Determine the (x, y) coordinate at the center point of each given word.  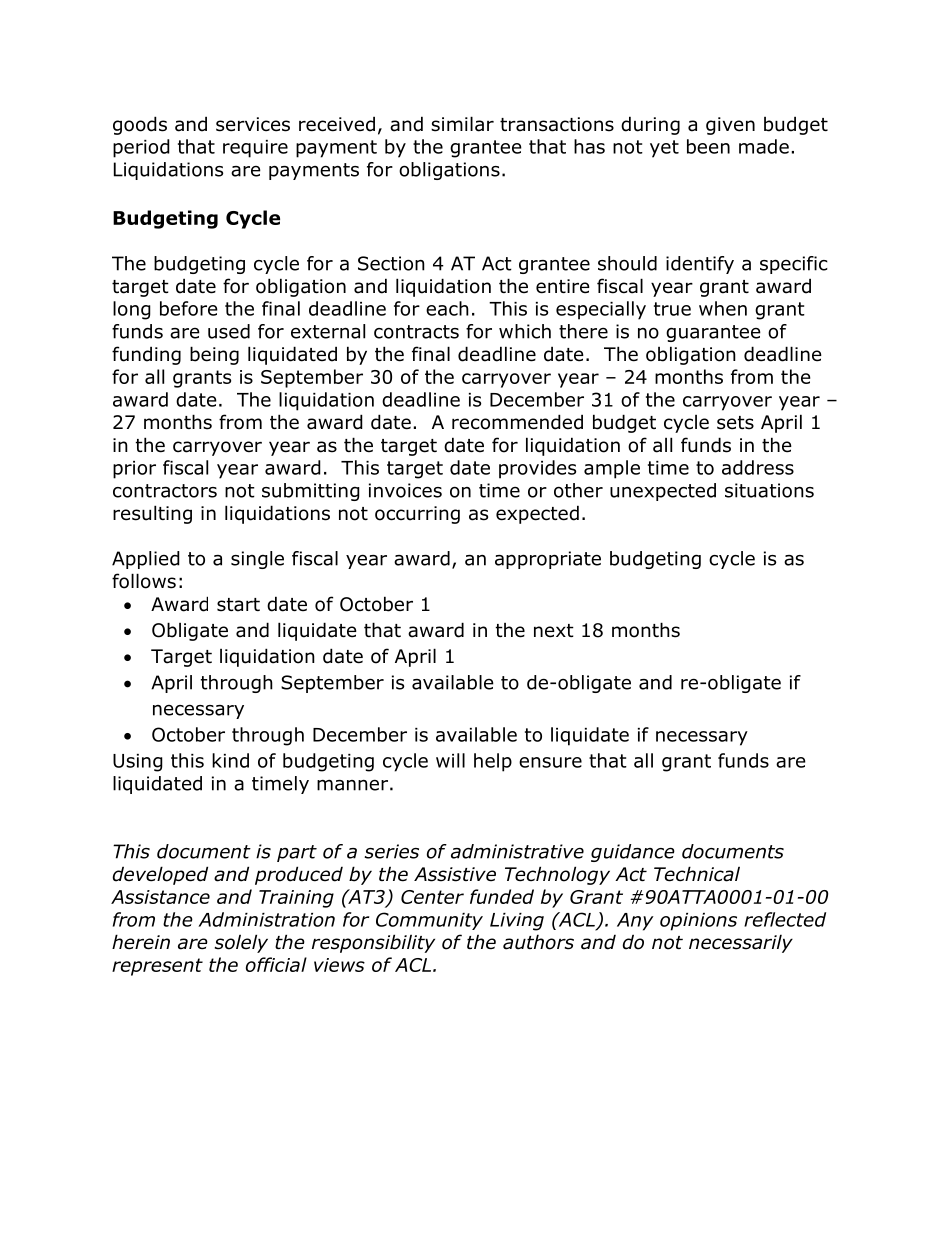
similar (462, 124)
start (238, 605)
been (708, 146)
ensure (550, 762)
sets (735, 423)
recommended (517, 422)
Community (429, 921)
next (554, 631)
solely (241, 943)
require (255, 149)
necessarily (741, 943)
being (214, 355)
